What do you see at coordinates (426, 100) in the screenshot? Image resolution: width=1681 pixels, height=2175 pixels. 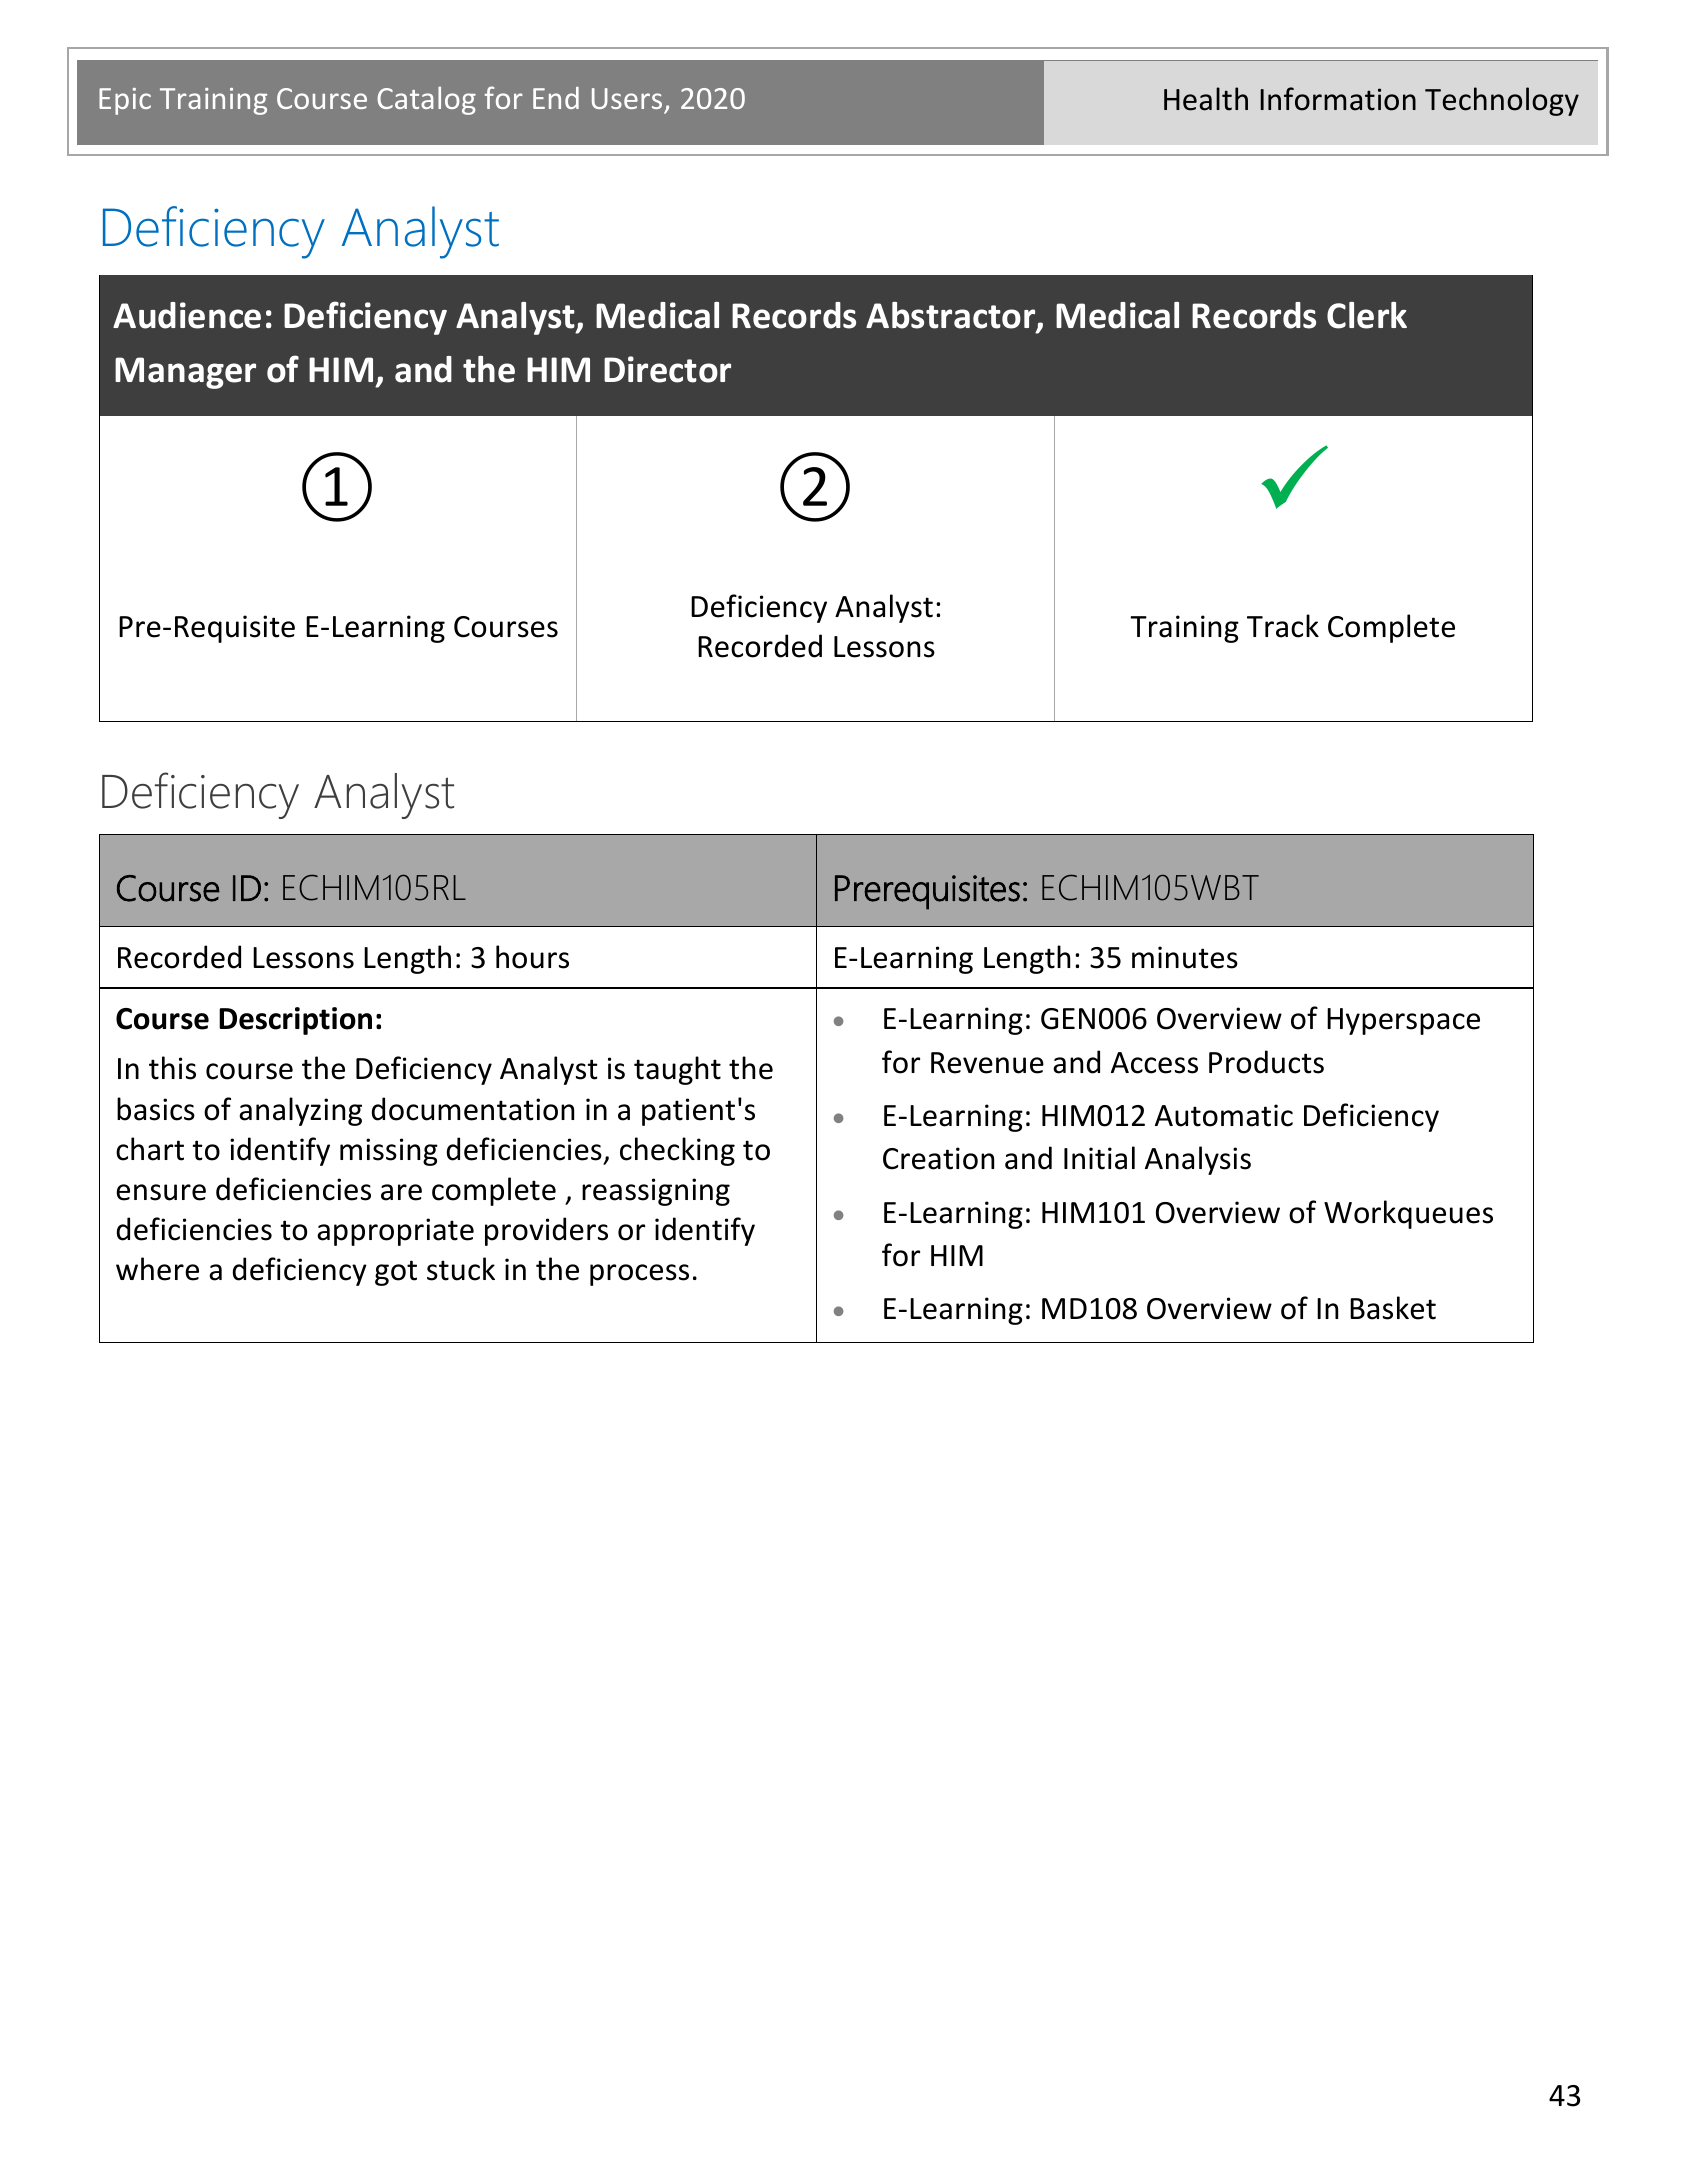 I see `Catalog` at bounding box center [426, 100].
